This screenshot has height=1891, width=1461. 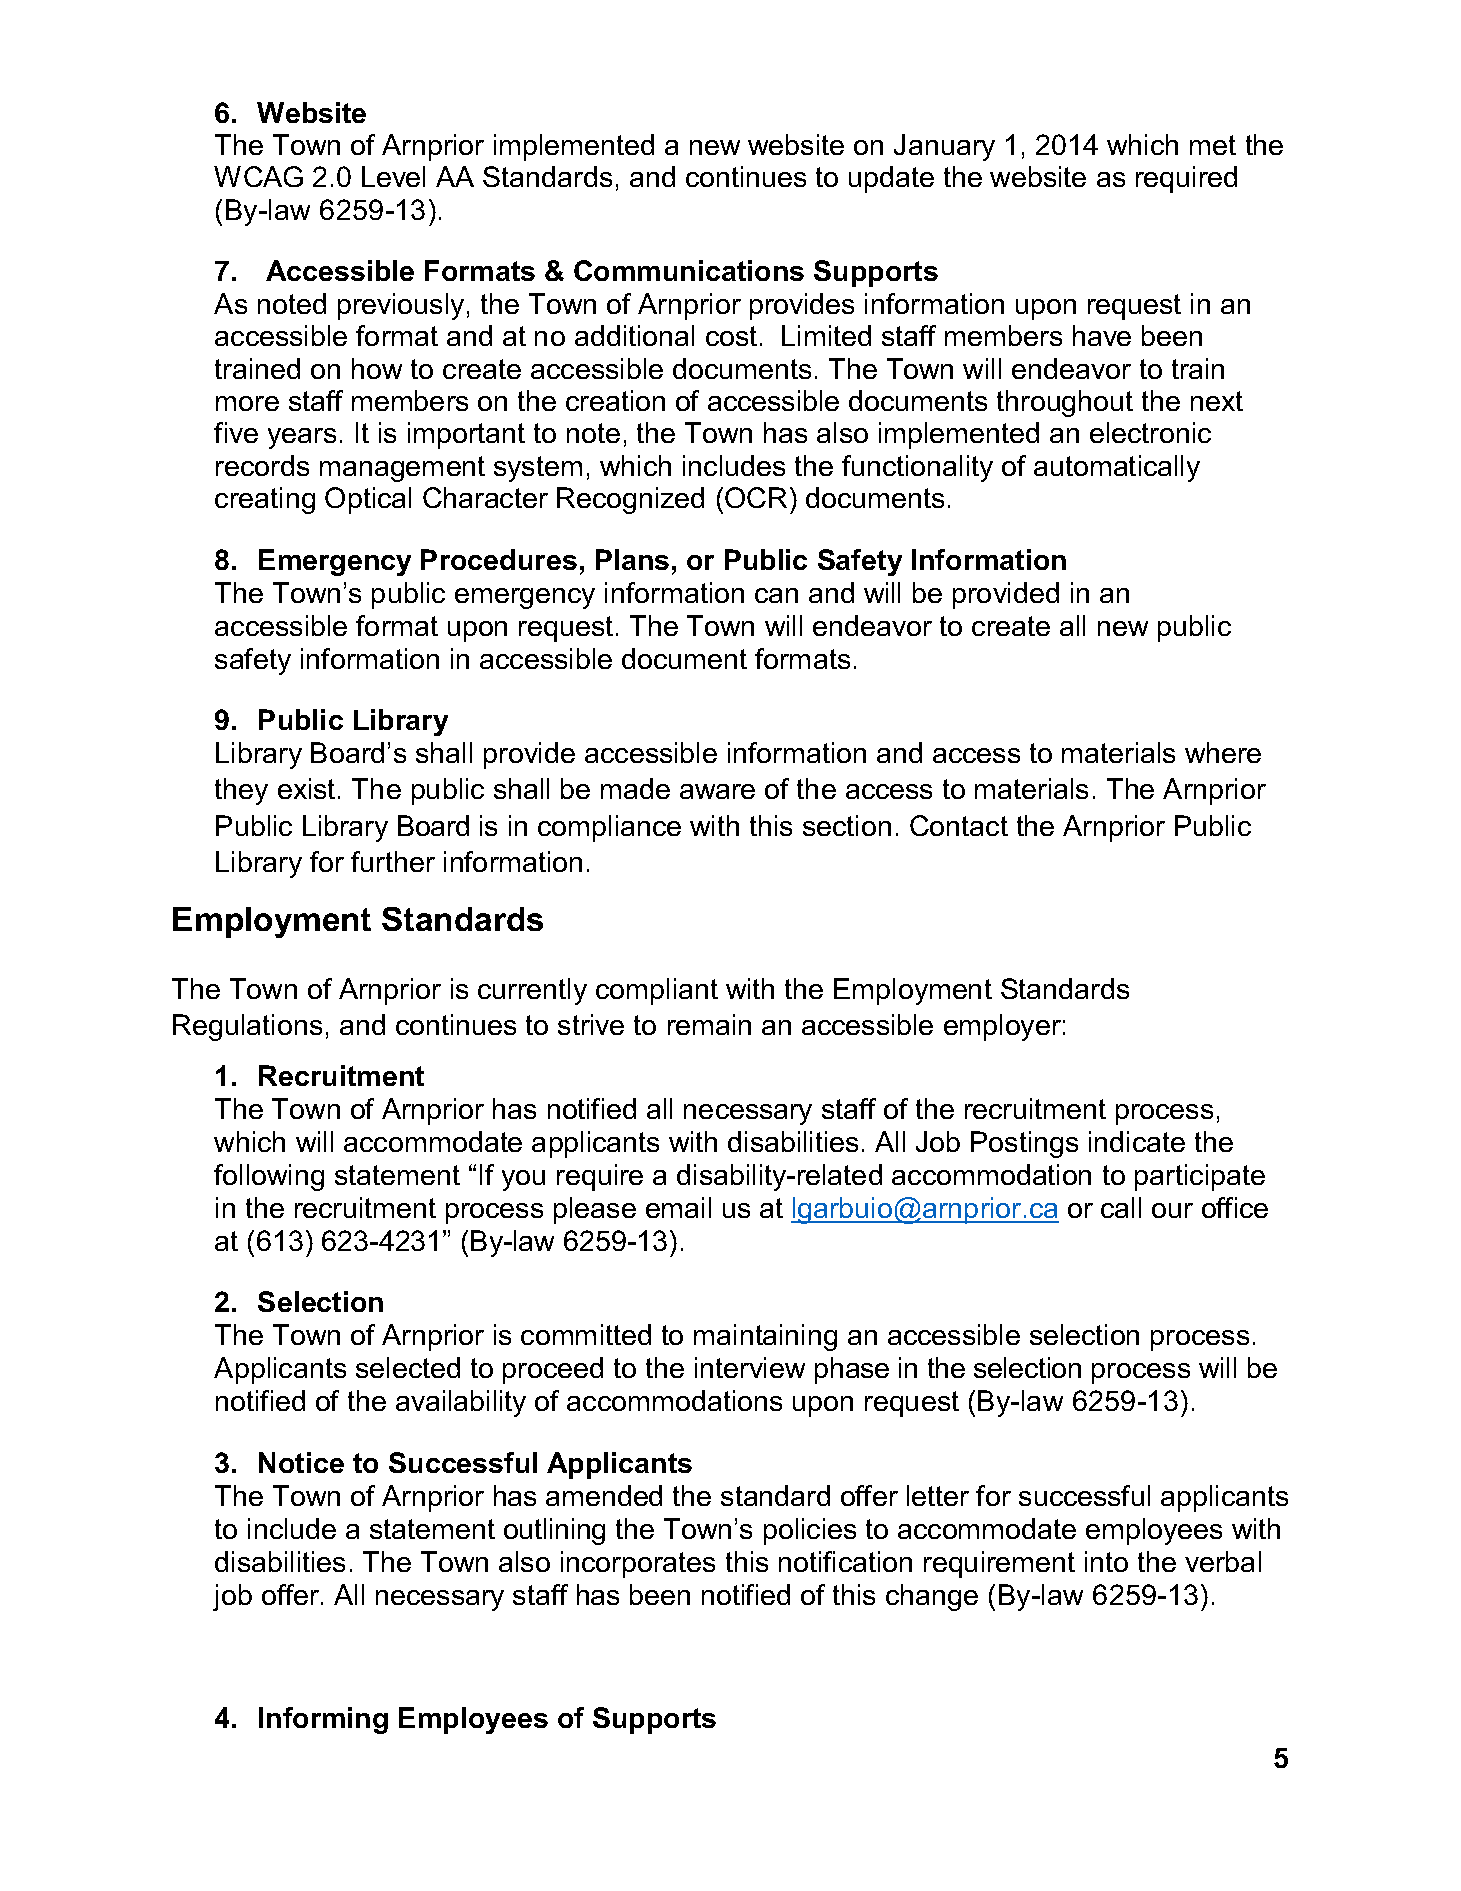 I want to click on Communications, so click(x=689, y=270).
